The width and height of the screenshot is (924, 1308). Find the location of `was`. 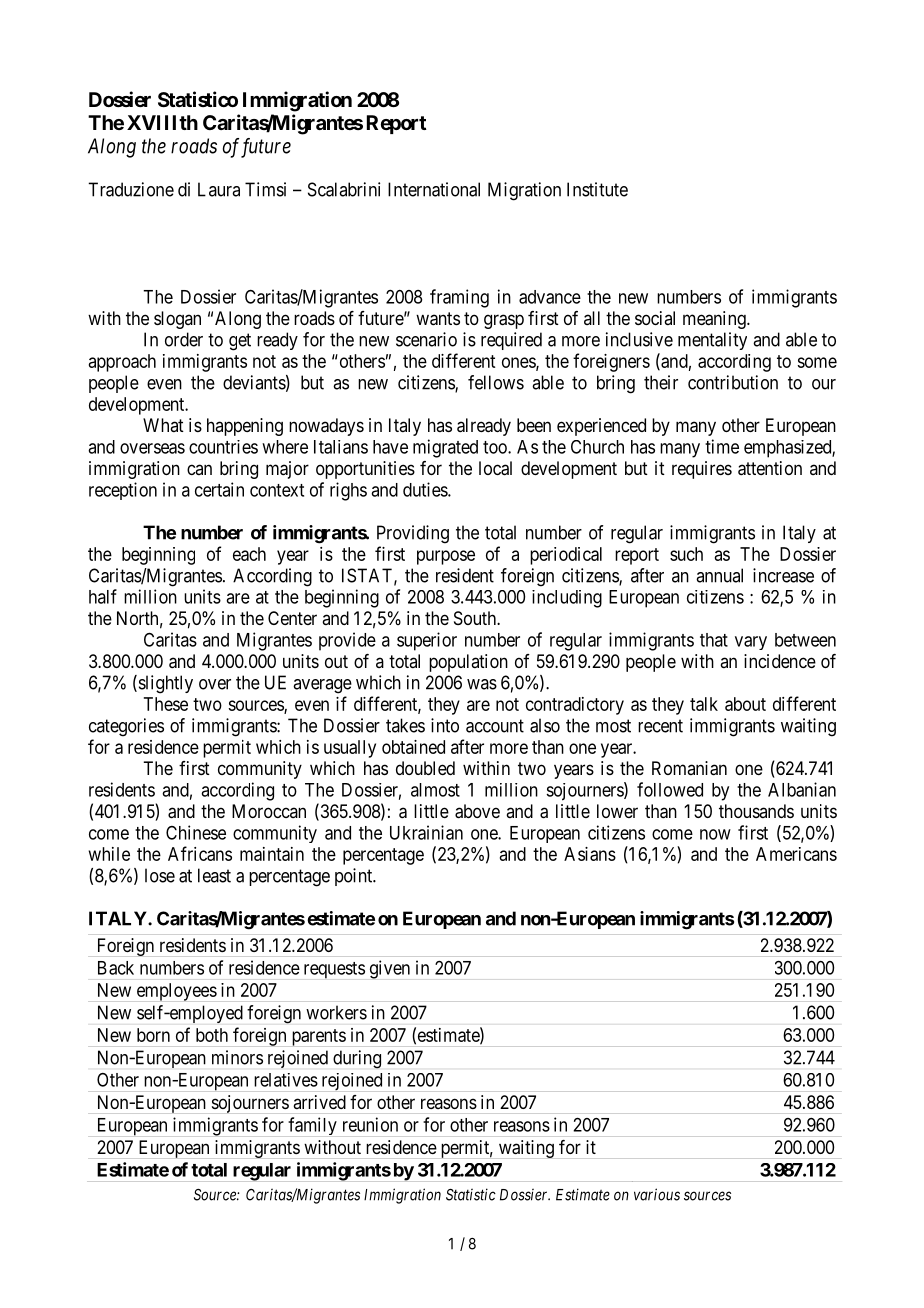

was is located at coordinates (482, 684).
